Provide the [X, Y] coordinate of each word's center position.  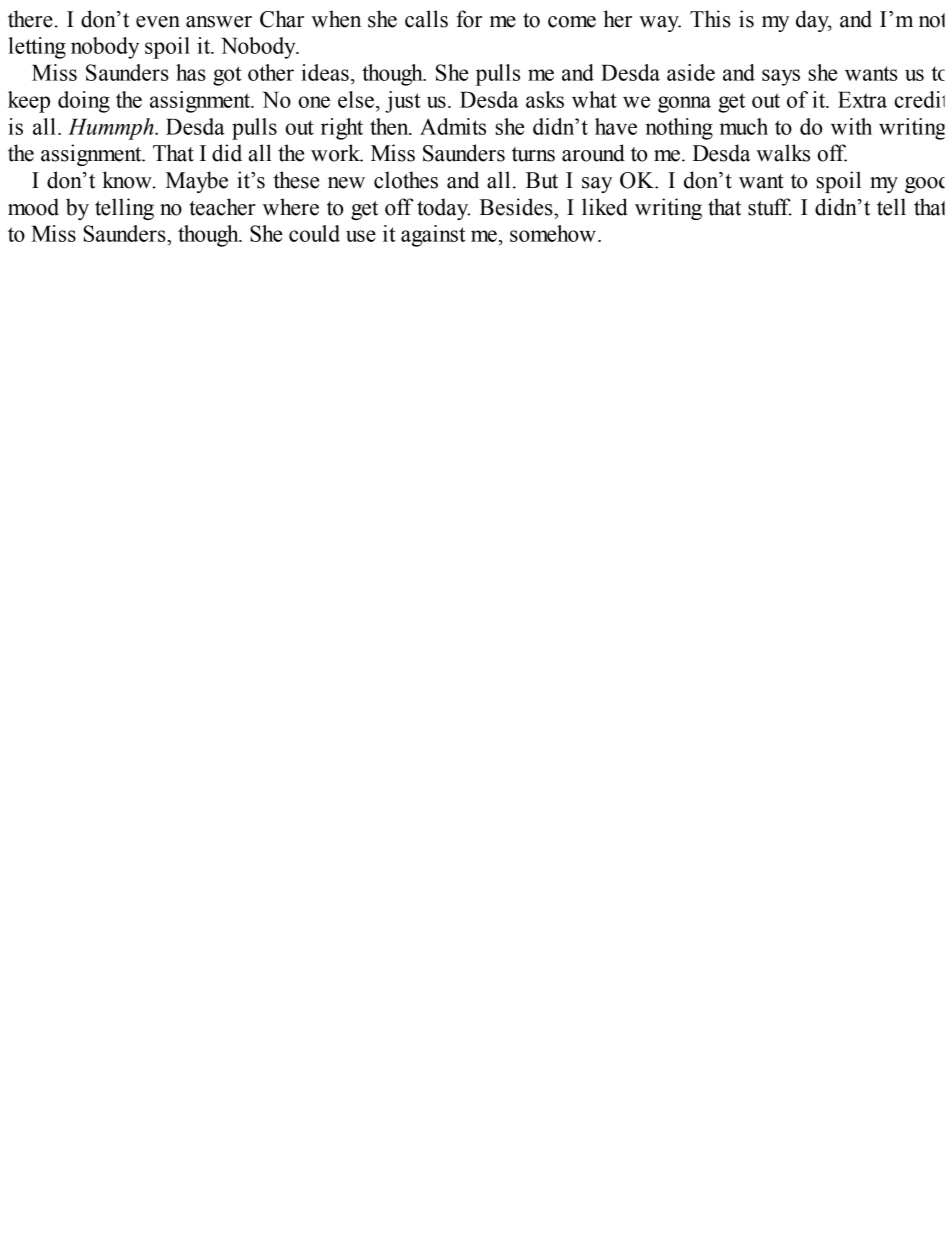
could [314, 233]
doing [84, 102]
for [469, 19]
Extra [862, 99]
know [128, 180]
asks [545, 99]
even [158, 22]
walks [783, 153]
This [710, 19]
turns [533, 154]
